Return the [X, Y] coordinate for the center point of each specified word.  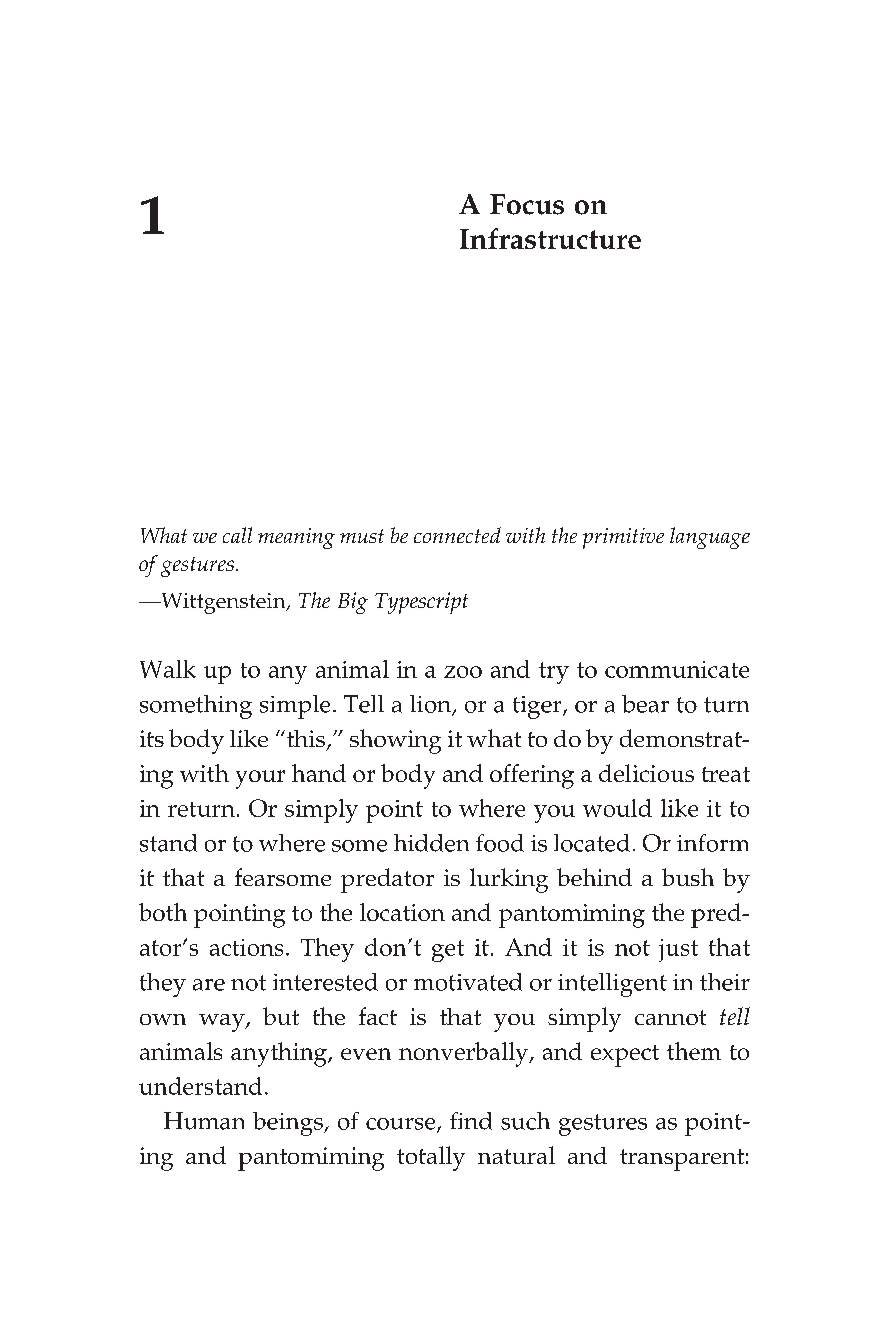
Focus [527, 204]
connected [457, 535]
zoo [463, 672]
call [237, 535]
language [710, 538]
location [402, 912]
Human [204, 1121]
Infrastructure [550, 238]
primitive [623, 538]
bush [688, 877]
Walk [168, 669]
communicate [677, 669]
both [163, 912]
